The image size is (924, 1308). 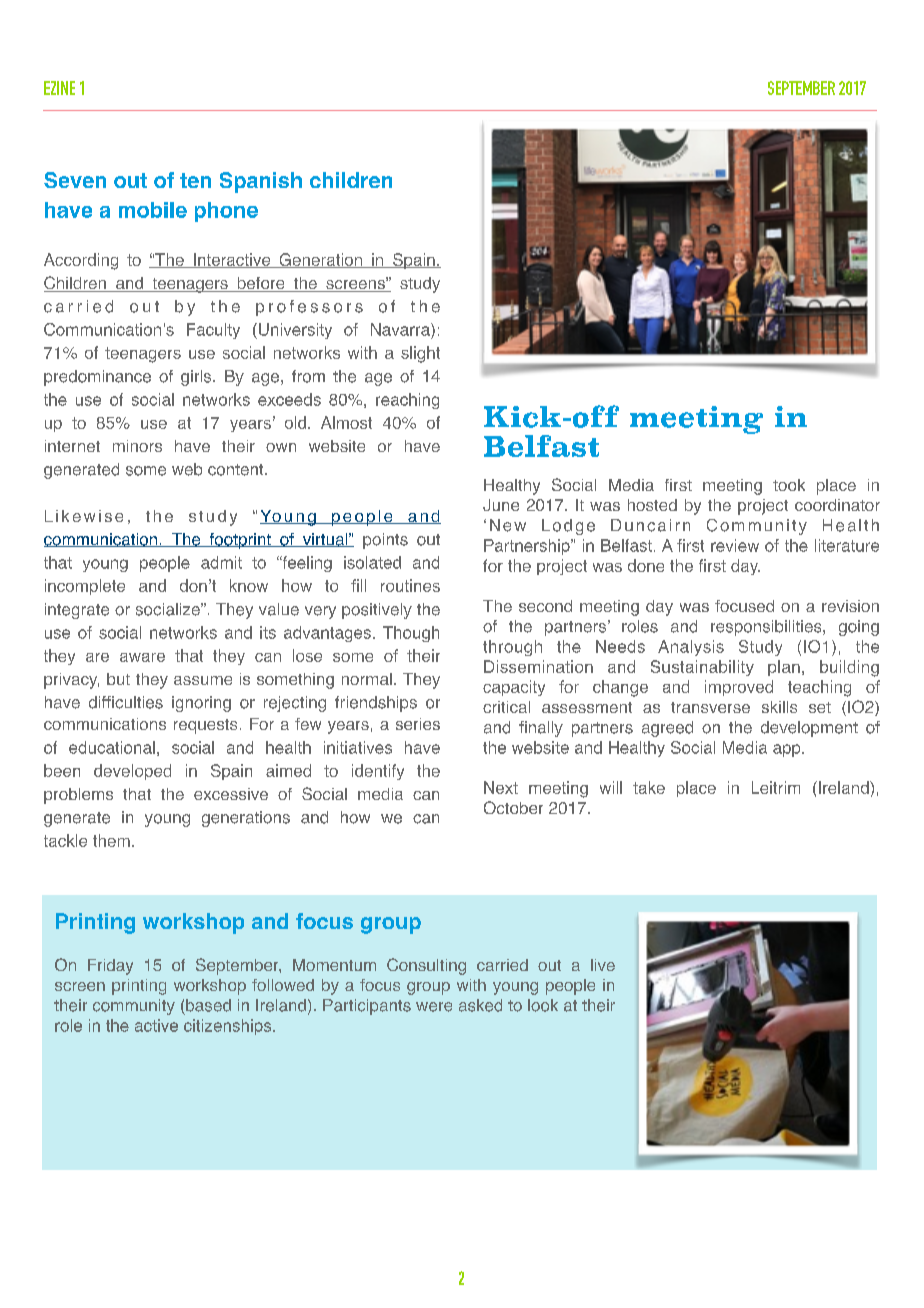 What do you see at coordinates (501, 505) in the document?
I see `June` at bounding box center [501, 505].
